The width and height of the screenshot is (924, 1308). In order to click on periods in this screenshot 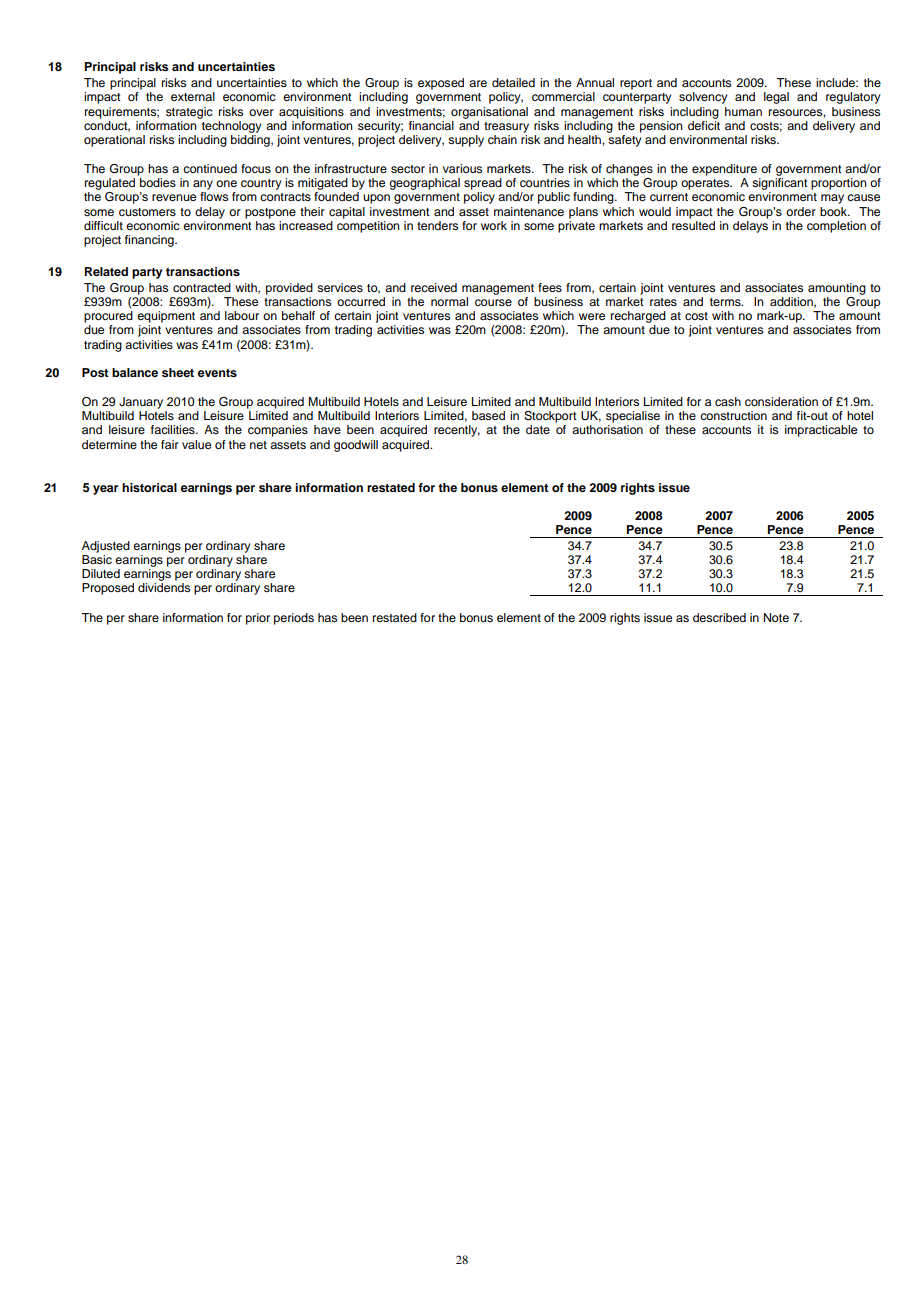, I will do `click(294, 619)`.
